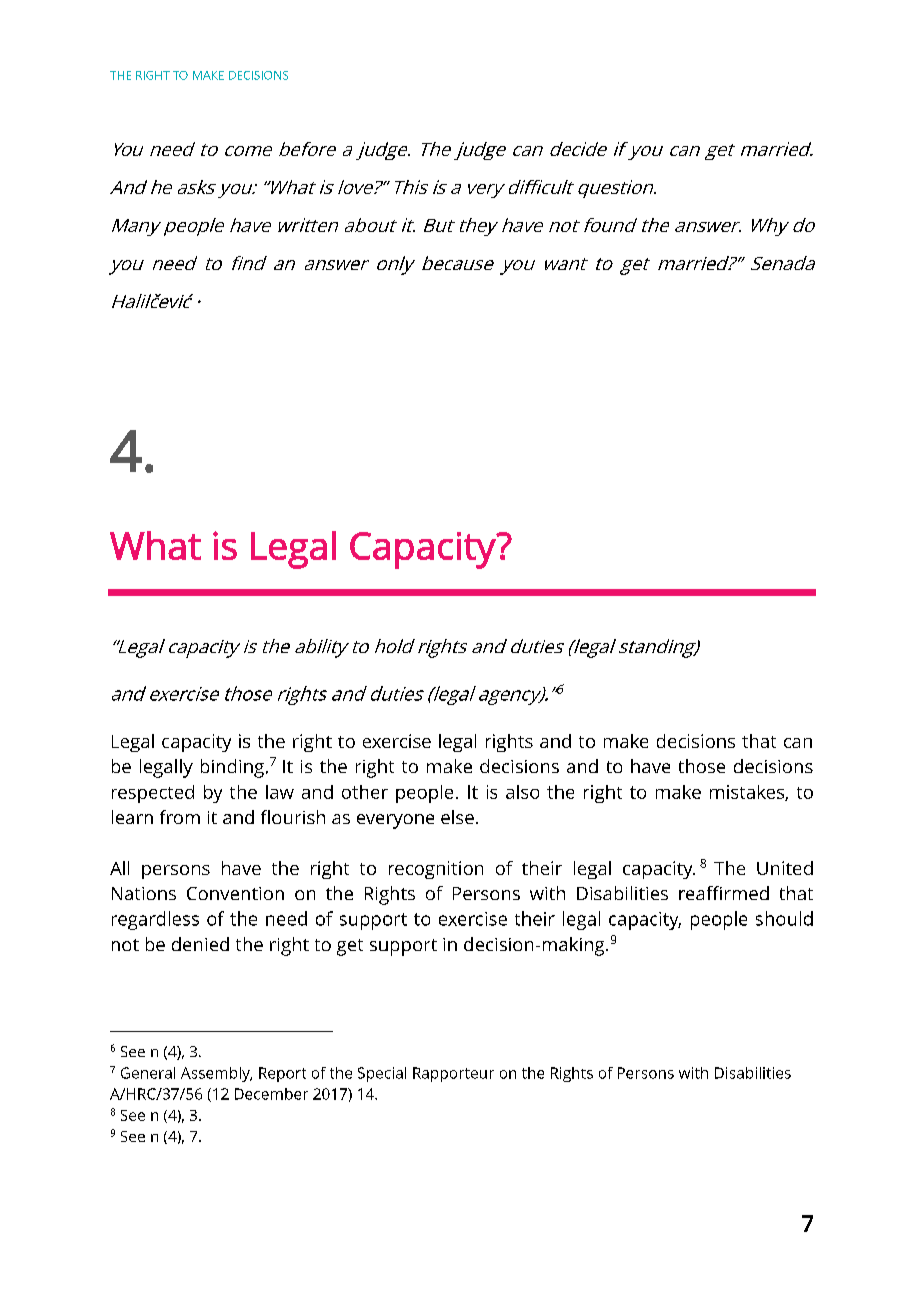  I want to click on Nations, so click(144, 893).
